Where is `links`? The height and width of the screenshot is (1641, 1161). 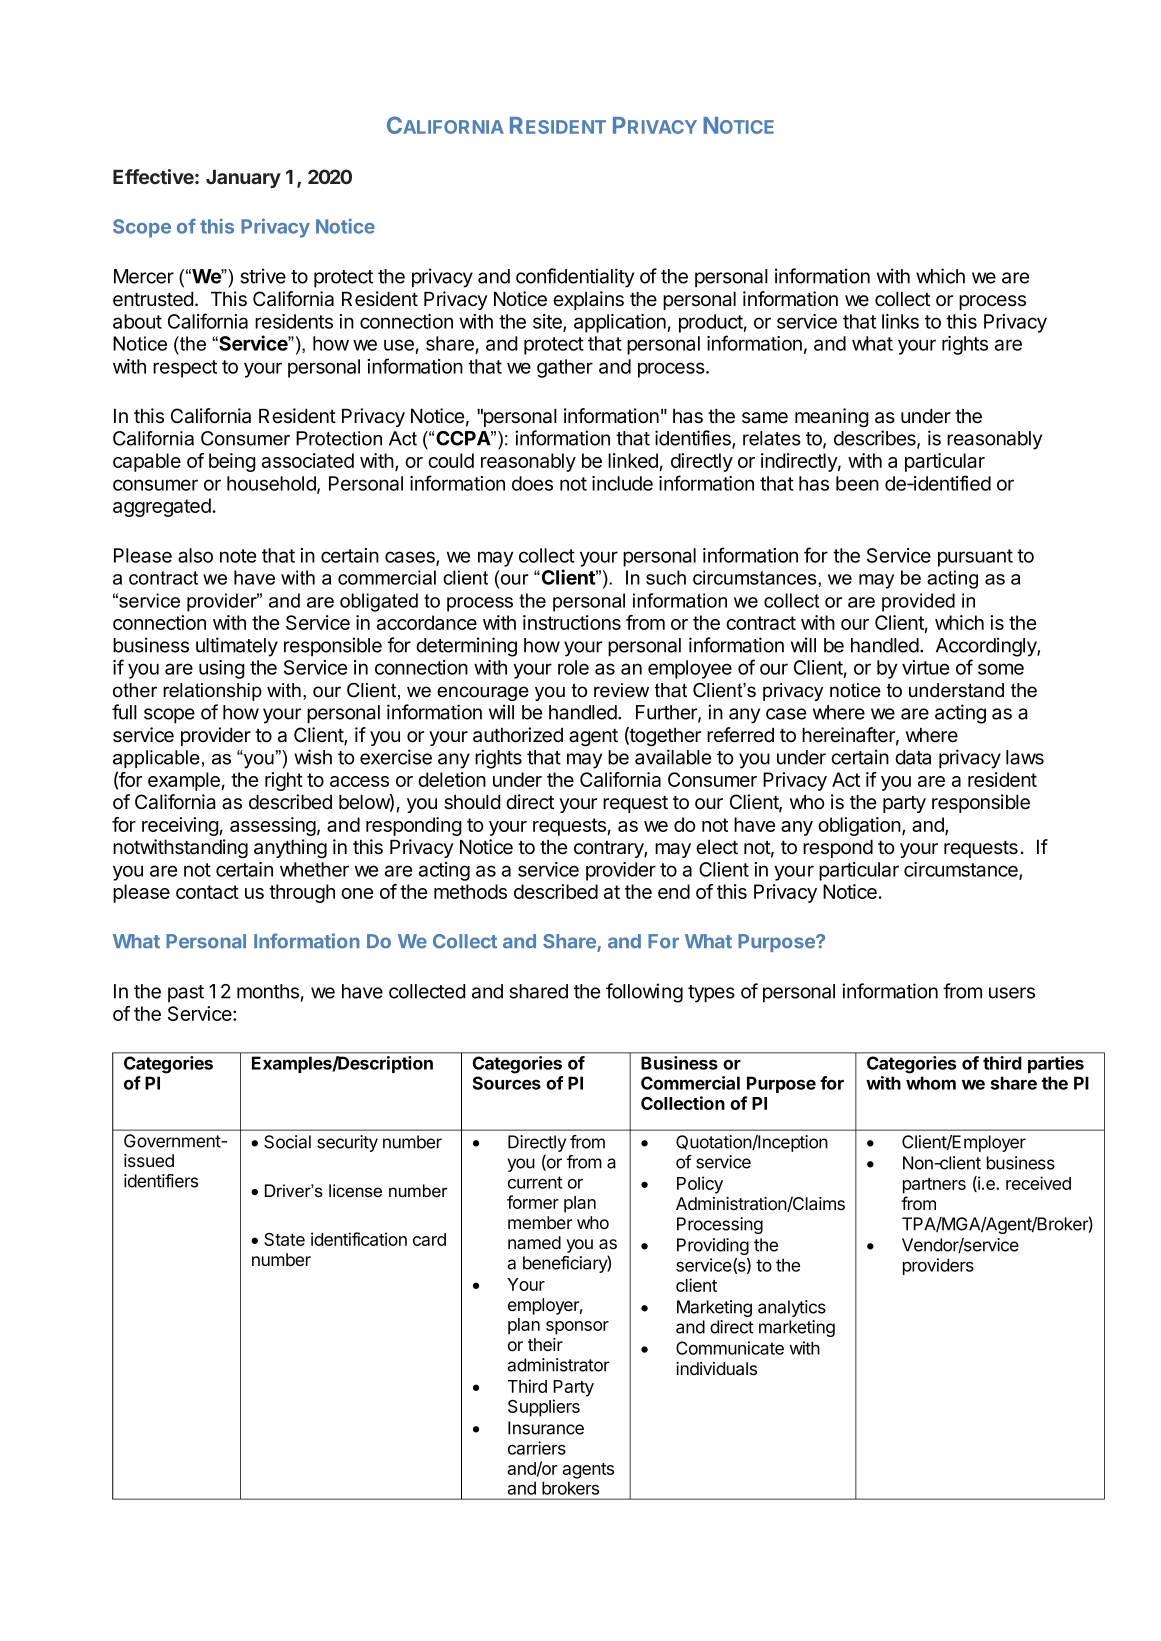 links is located at coordinates (900, 321).
